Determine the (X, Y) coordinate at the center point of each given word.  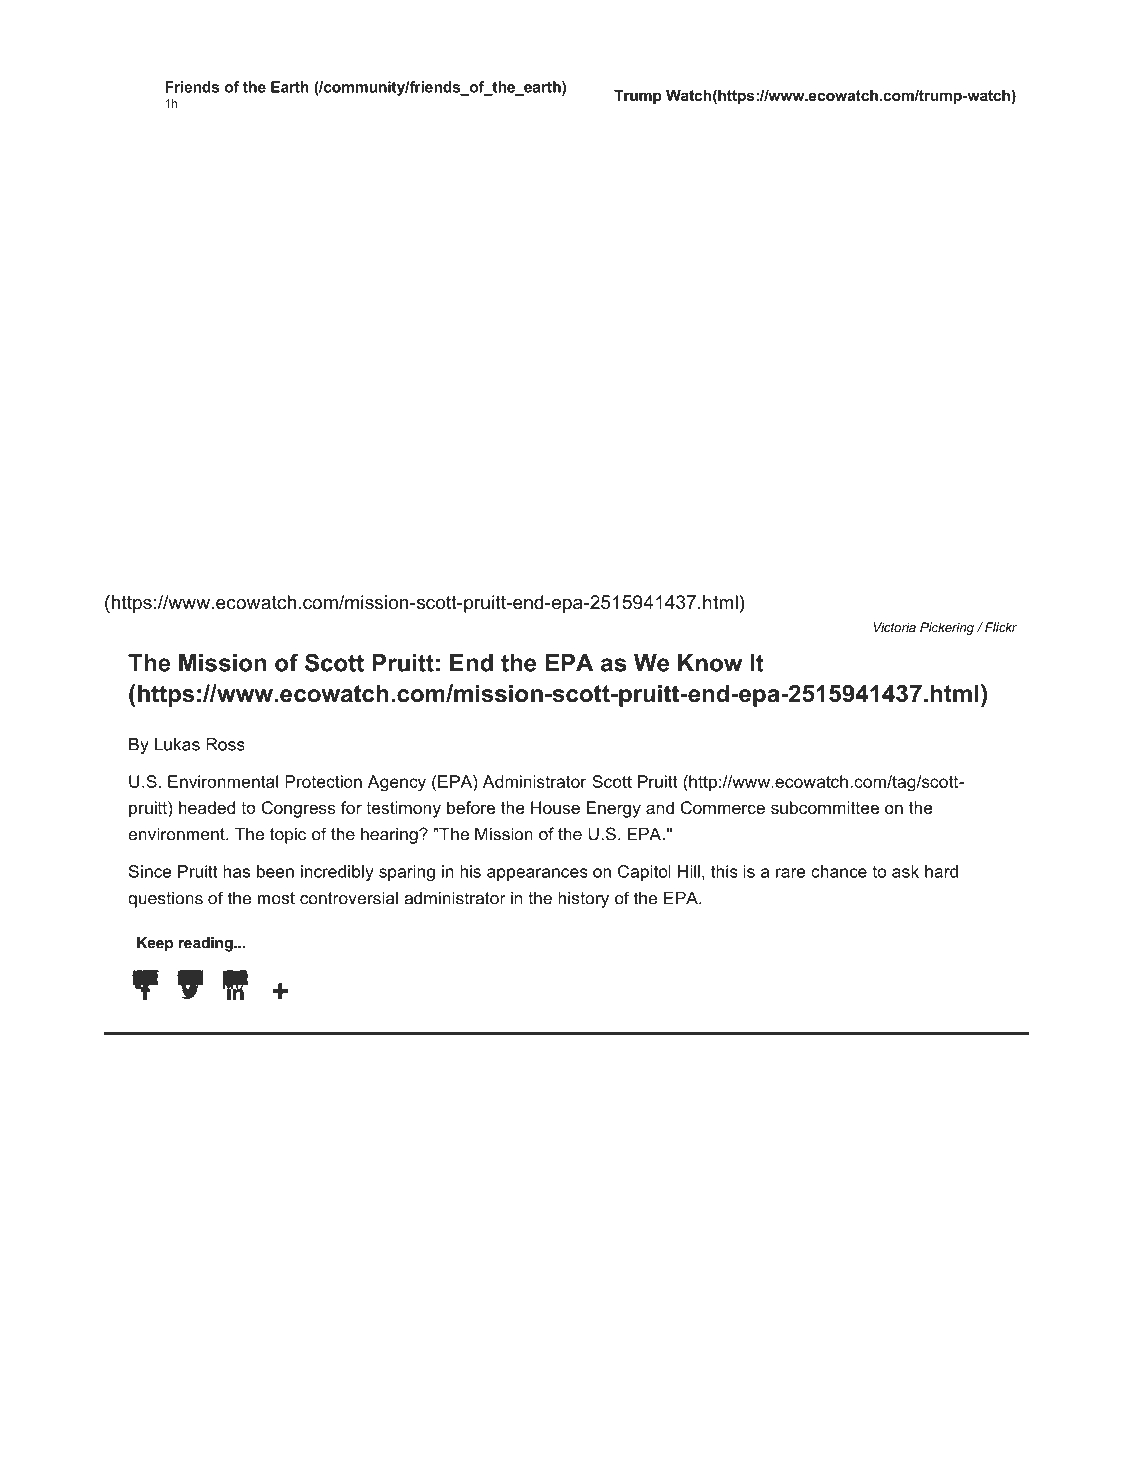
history (583, 899)
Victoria (895, 627)
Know (710, 663)
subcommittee (825, 807)
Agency (397, 783)
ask (905, 871)
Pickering (947, 628)
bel (145, 978)
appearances (537, 874)
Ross (225, 744)
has (236, 871)
